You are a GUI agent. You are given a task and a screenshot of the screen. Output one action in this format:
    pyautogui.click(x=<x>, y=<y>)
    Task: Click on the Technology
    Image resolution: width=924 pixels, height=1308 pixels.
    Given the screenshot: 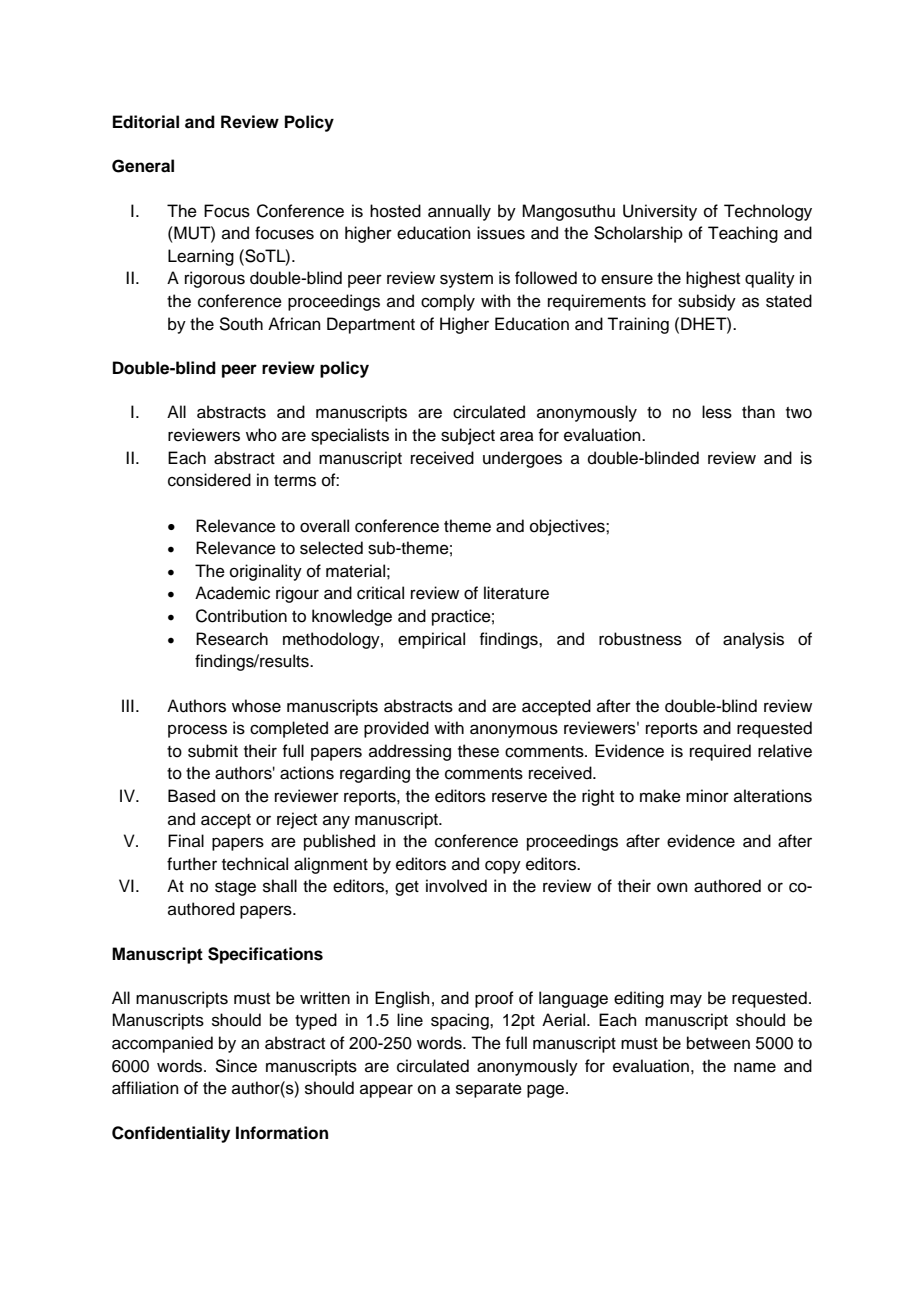 What is the action you would take?
    pyautogui.click(x=768, y=212)
